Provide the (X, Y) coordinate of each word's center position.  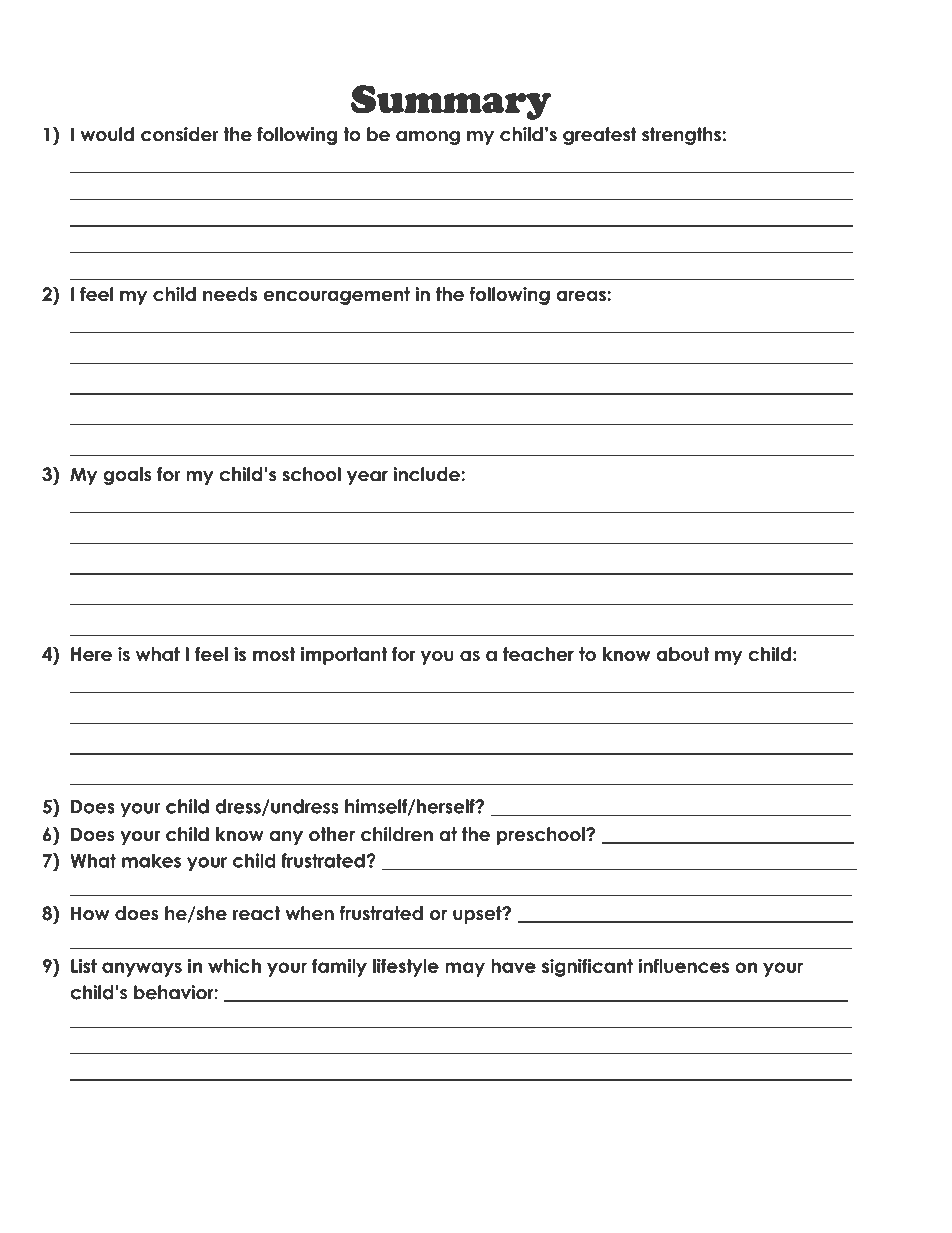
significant (587, 967)
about (682, 654)
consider (179, 134)
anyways (142, 969)
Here (91, 654)
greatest (600, 136)
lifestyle (406, 967)
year (367, 478)
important (344, 656)
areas (582, 296)
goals (127, 476)
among (428, 138)
